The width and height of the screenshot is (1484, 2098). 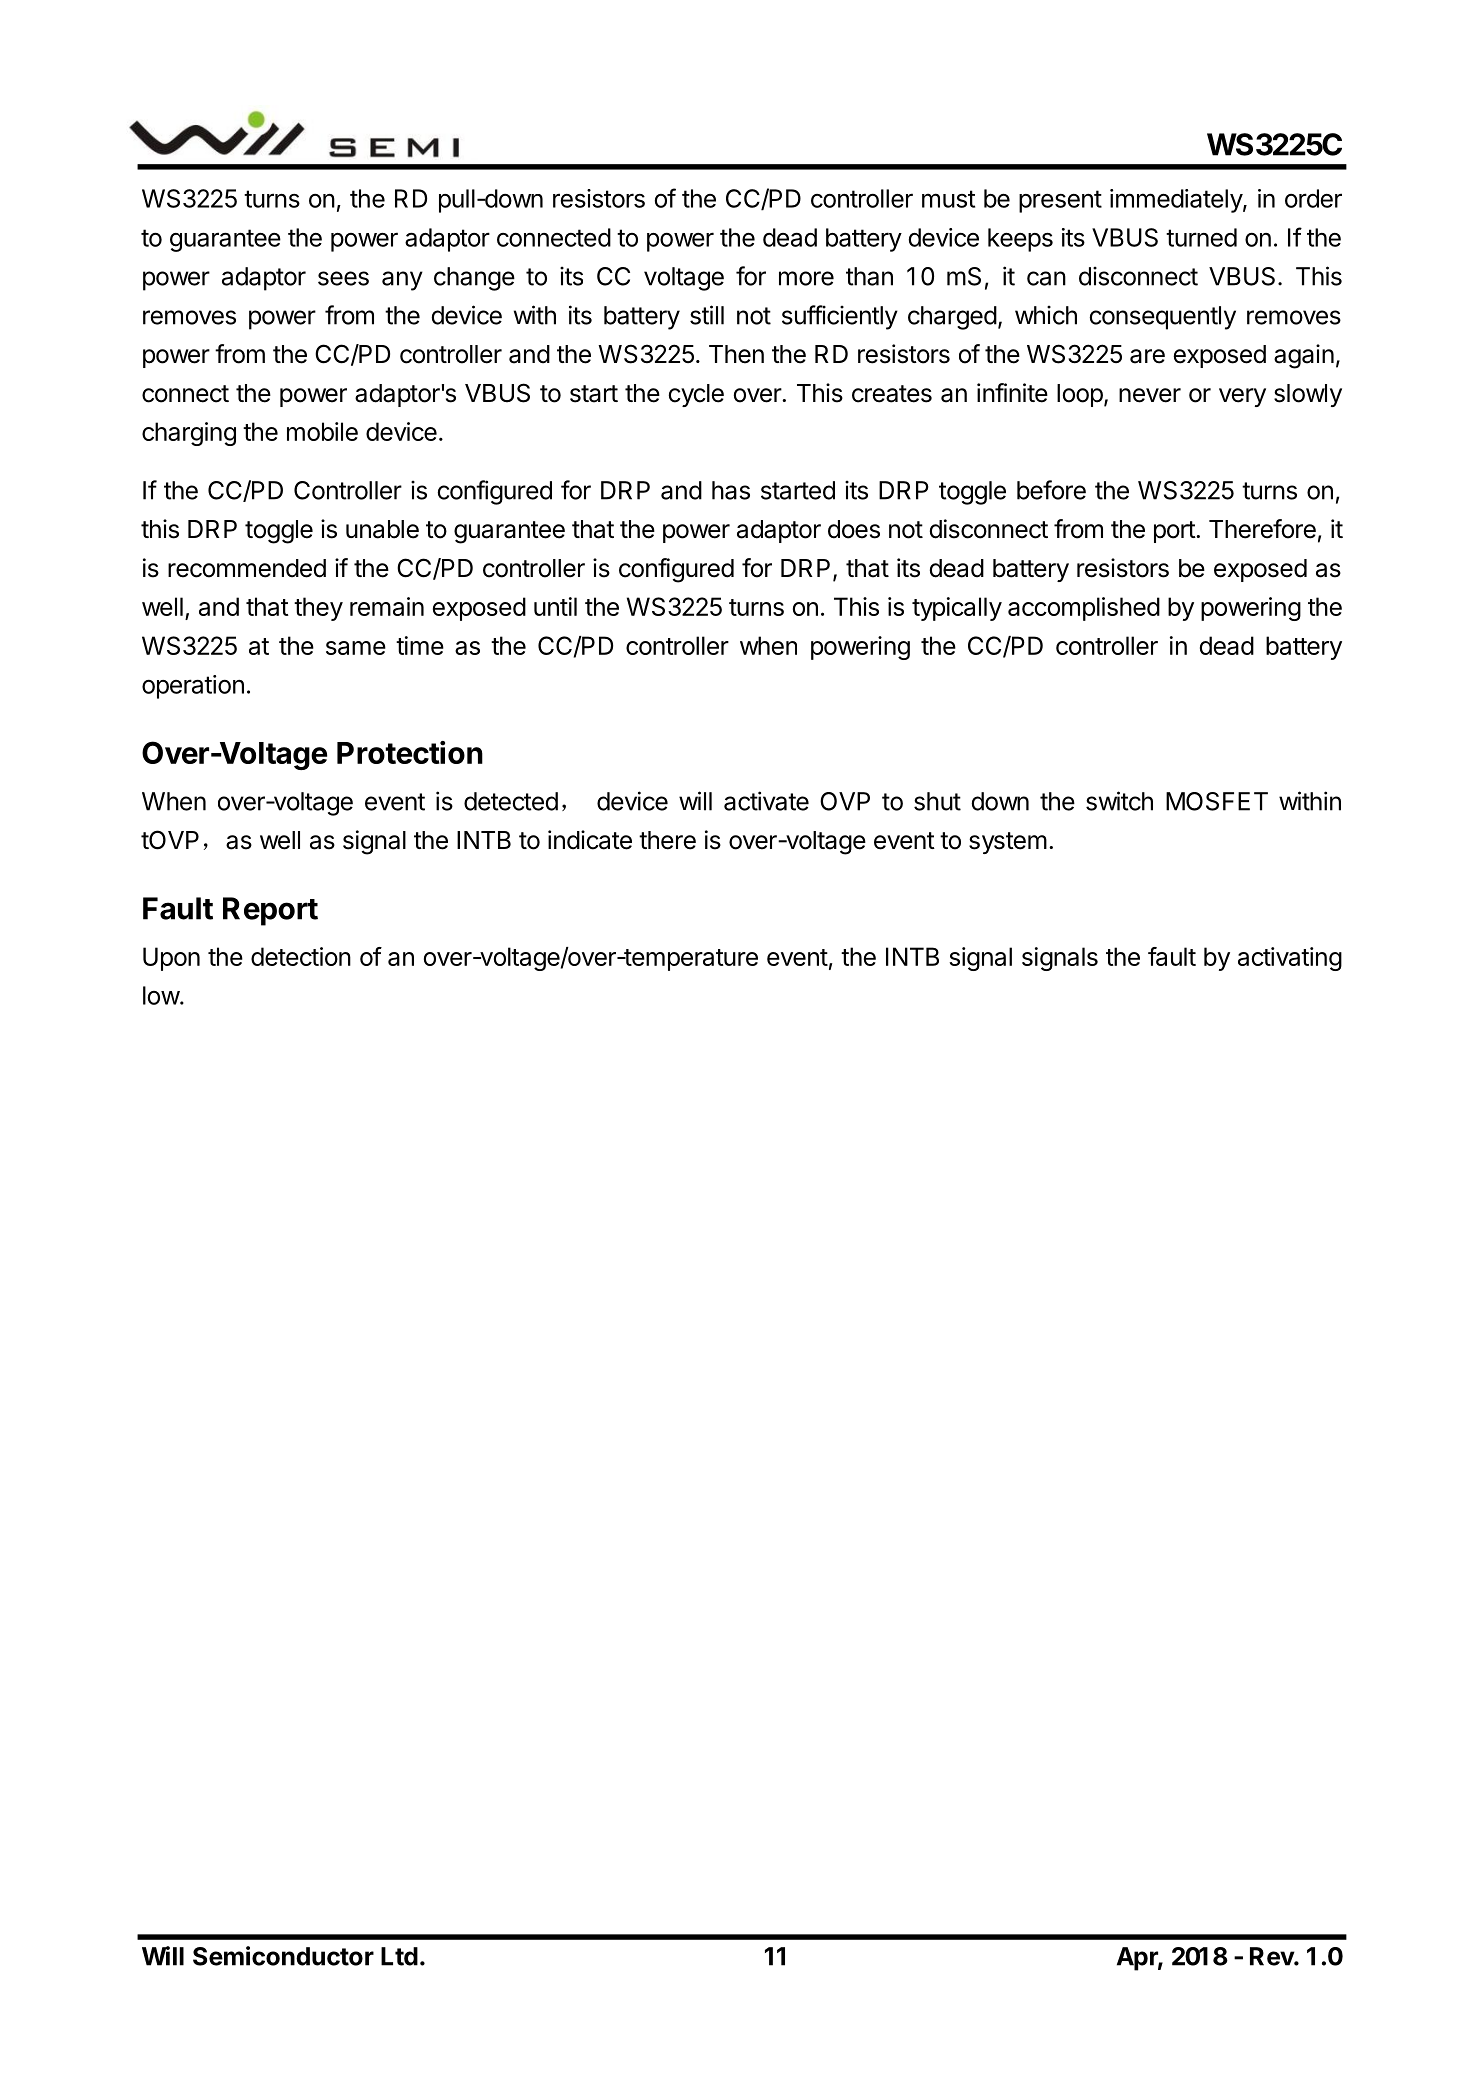 I want to click on Upon, so click(x=171, y=959).
